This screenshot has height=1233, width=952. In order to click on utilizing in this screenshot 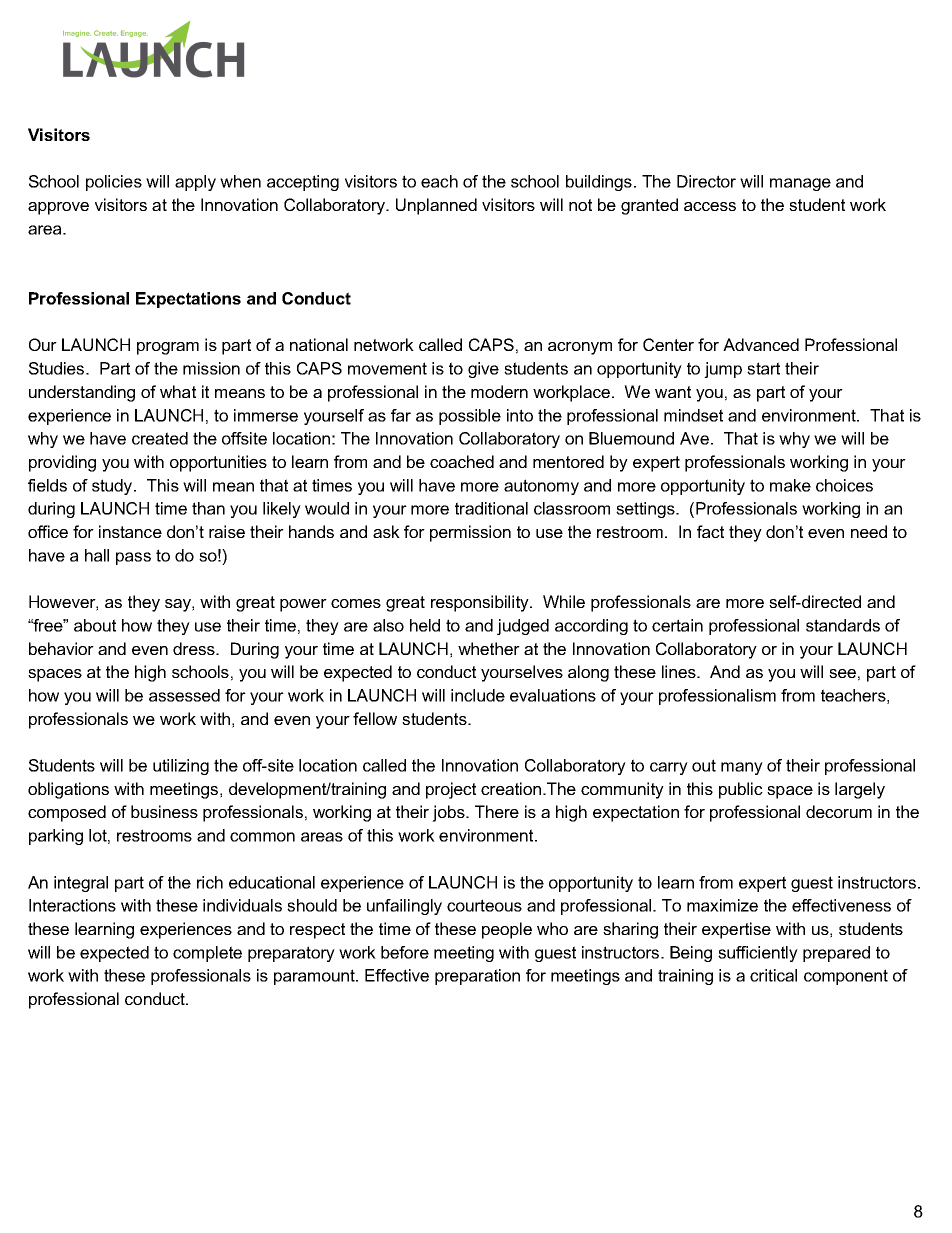, I will do `click(181, 767)`.
